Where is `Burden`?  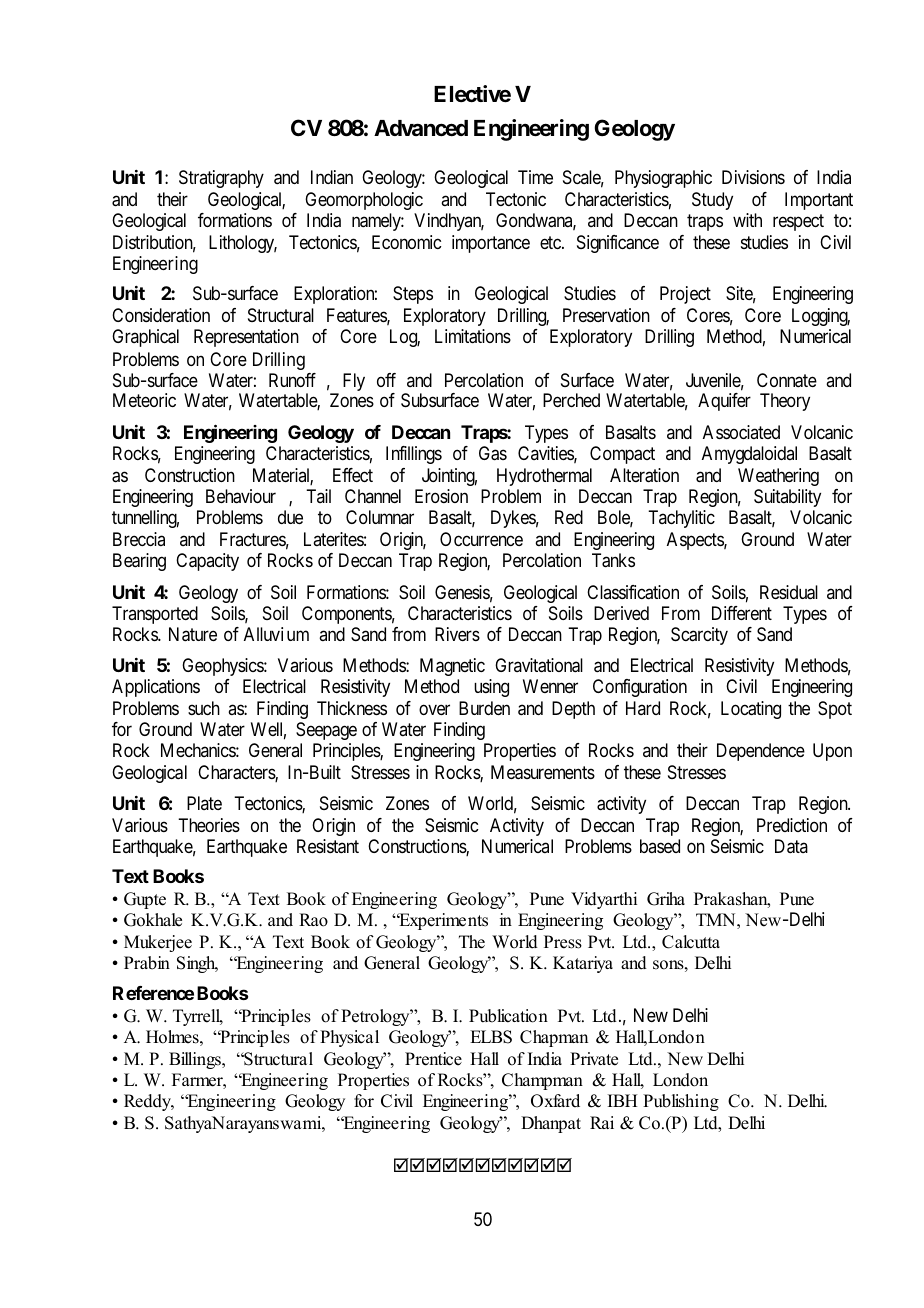 Burden is located at coordinates (484, 708).
